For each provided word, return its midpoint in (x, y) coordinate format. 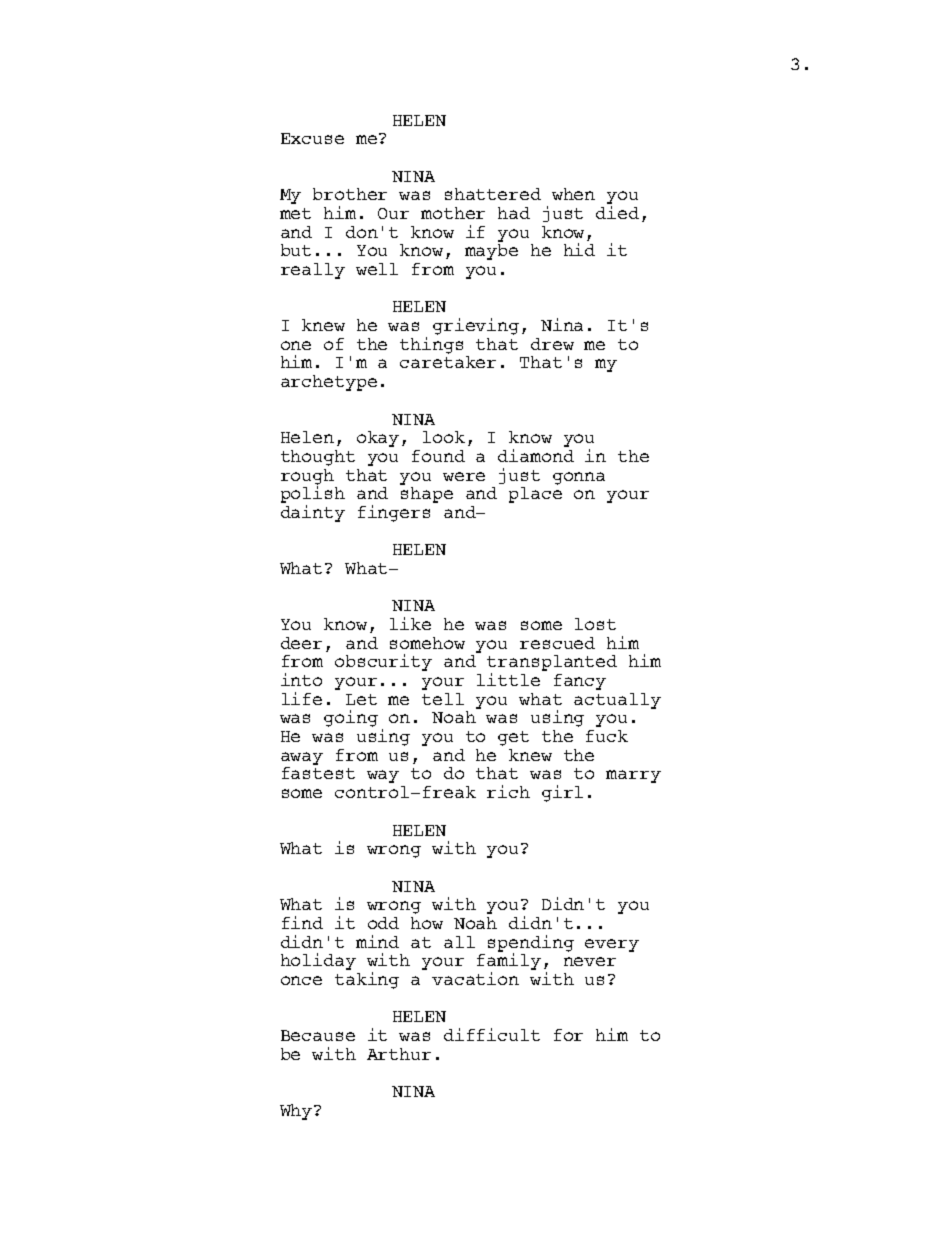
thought (318, 458)
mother (453, 213)
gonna (579, 478)
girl (562, 793)
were (464, 476)
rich (508, 791)
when (573, 194)
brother (350, 194)
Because (318, 1035)
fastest (318, 773)
